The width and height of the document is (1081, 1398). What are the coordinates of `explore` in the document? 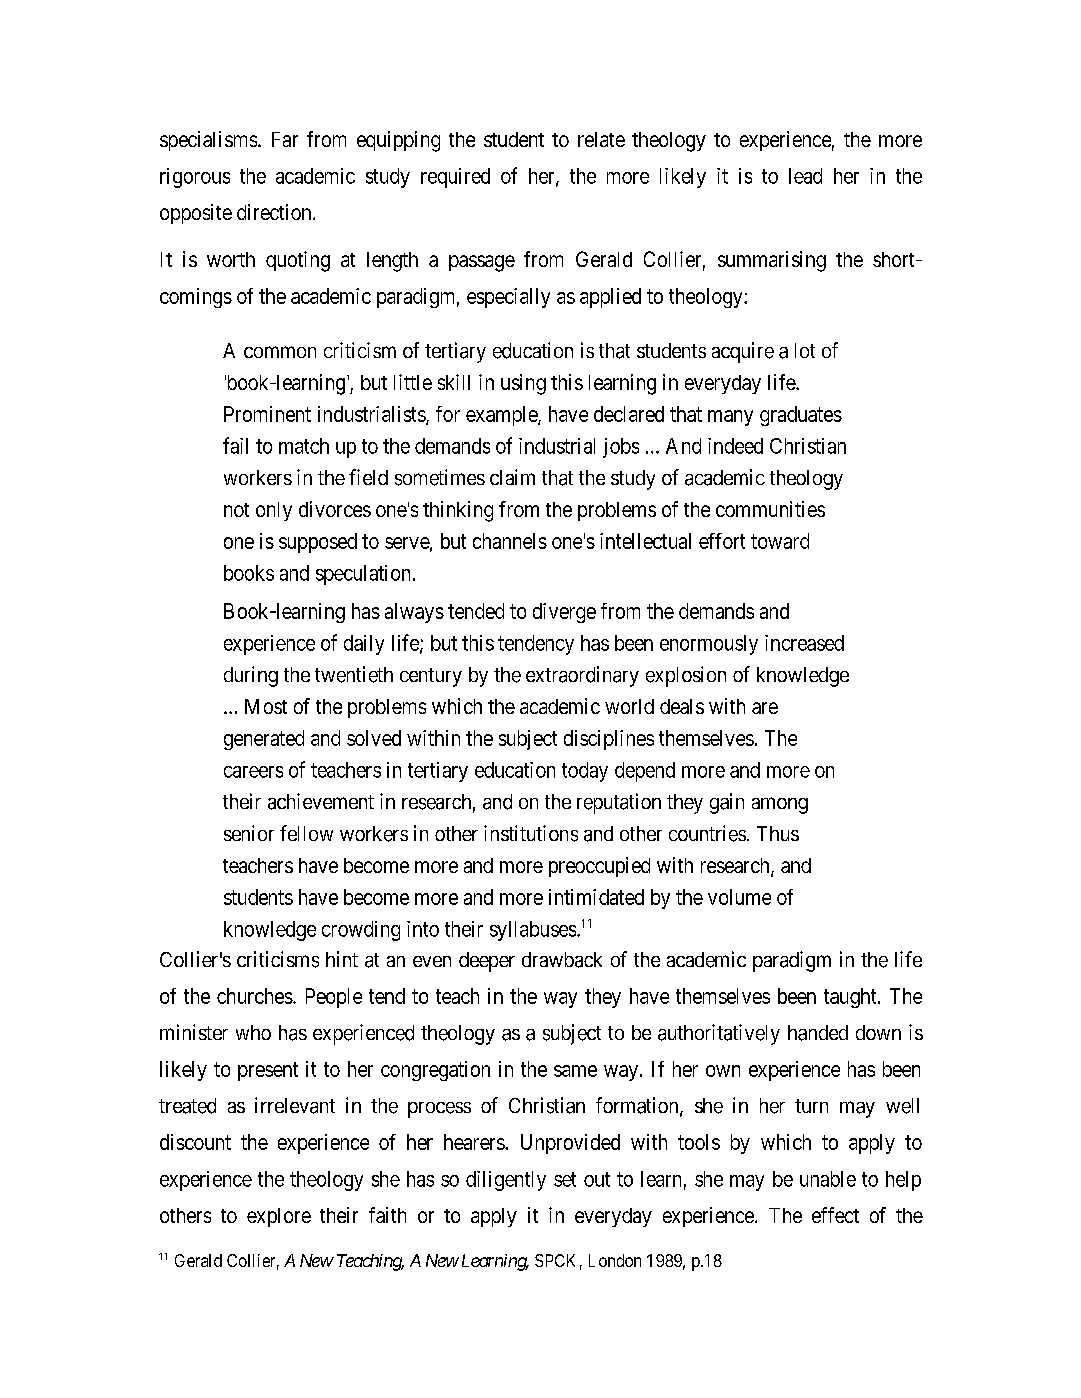 It's located at (279, 1217).
